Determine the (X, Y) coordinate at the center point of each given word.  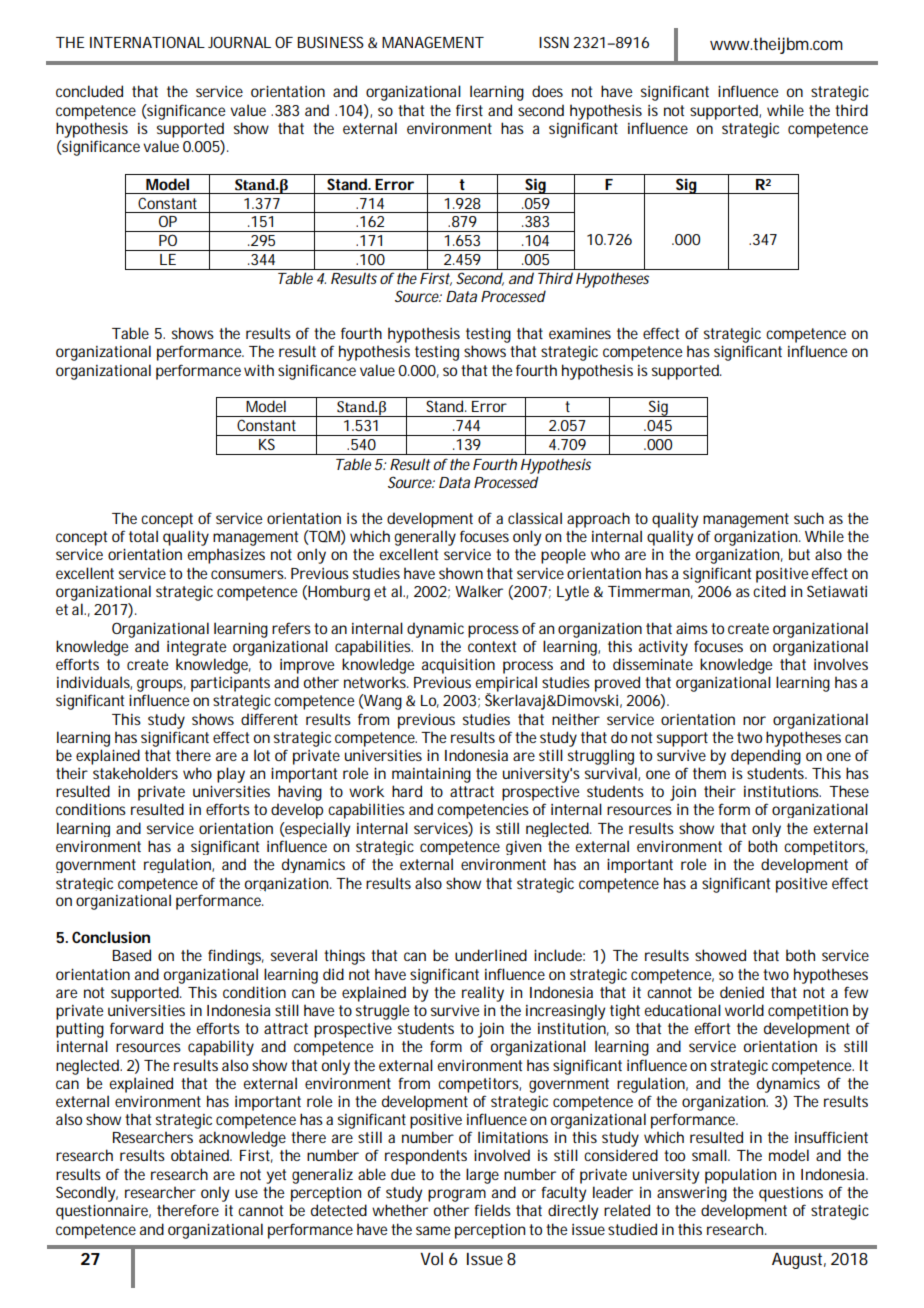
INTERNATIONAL (147, 42)
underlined (491, 955)
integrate (196, 648)
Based (132, 955)
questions (791, 1194)
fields (492, 1210)
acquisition (458, 666)
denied (742, 992)
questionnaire (103, 1212)
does (547, 91)
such (809, 518)
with (259, 370)
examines (580, 333)
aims (692, 628)
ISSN (554, 42)
